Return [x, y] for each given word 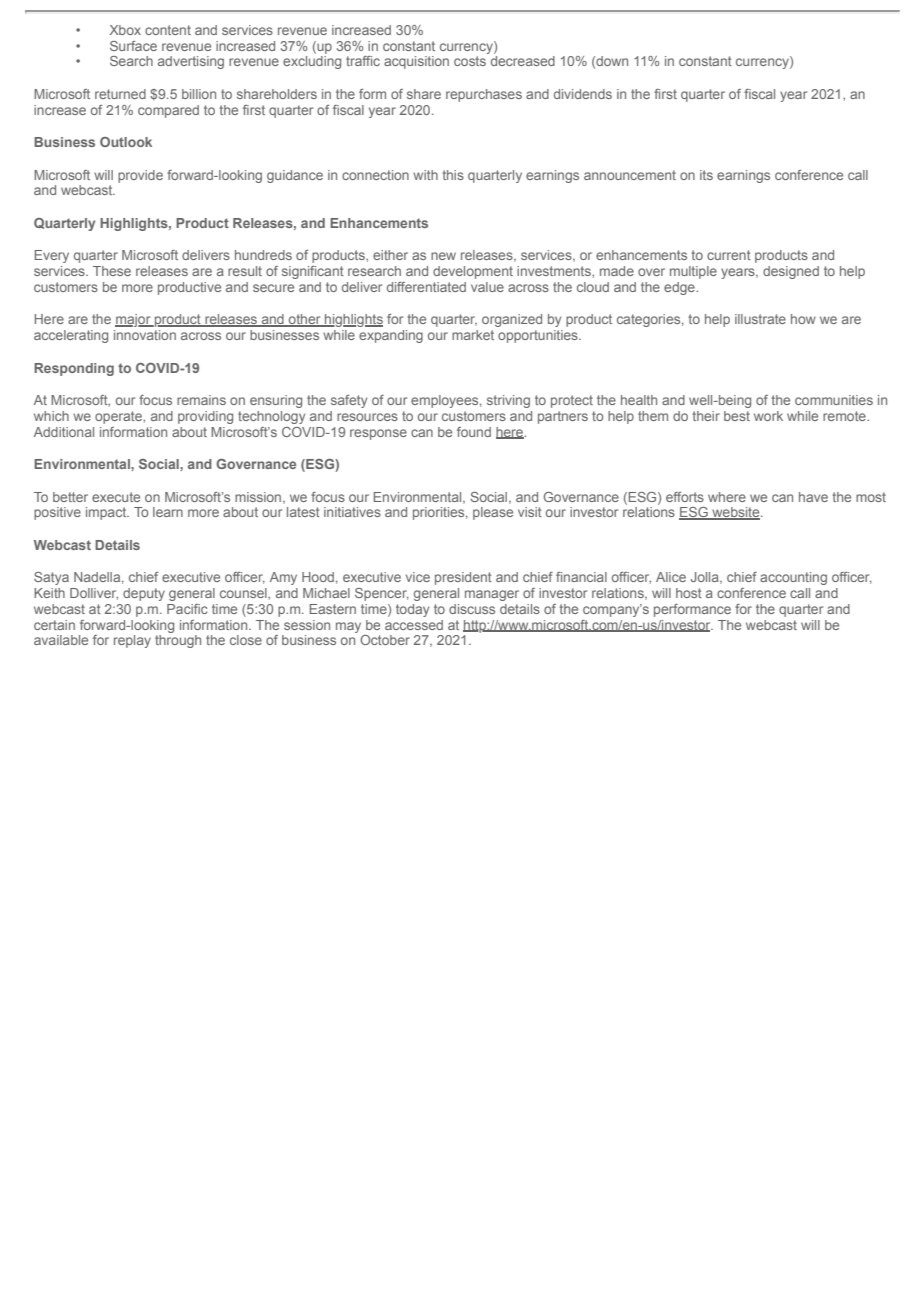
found [474, 432]
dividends [583, 94]
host [689, 593]
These [112, 271]
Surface [133, 46]
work [768, 416]
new [443, 256]
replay [132, 641]
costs [470, 61]
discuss [472, 609]
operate [119, 417]
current [729, 255]
